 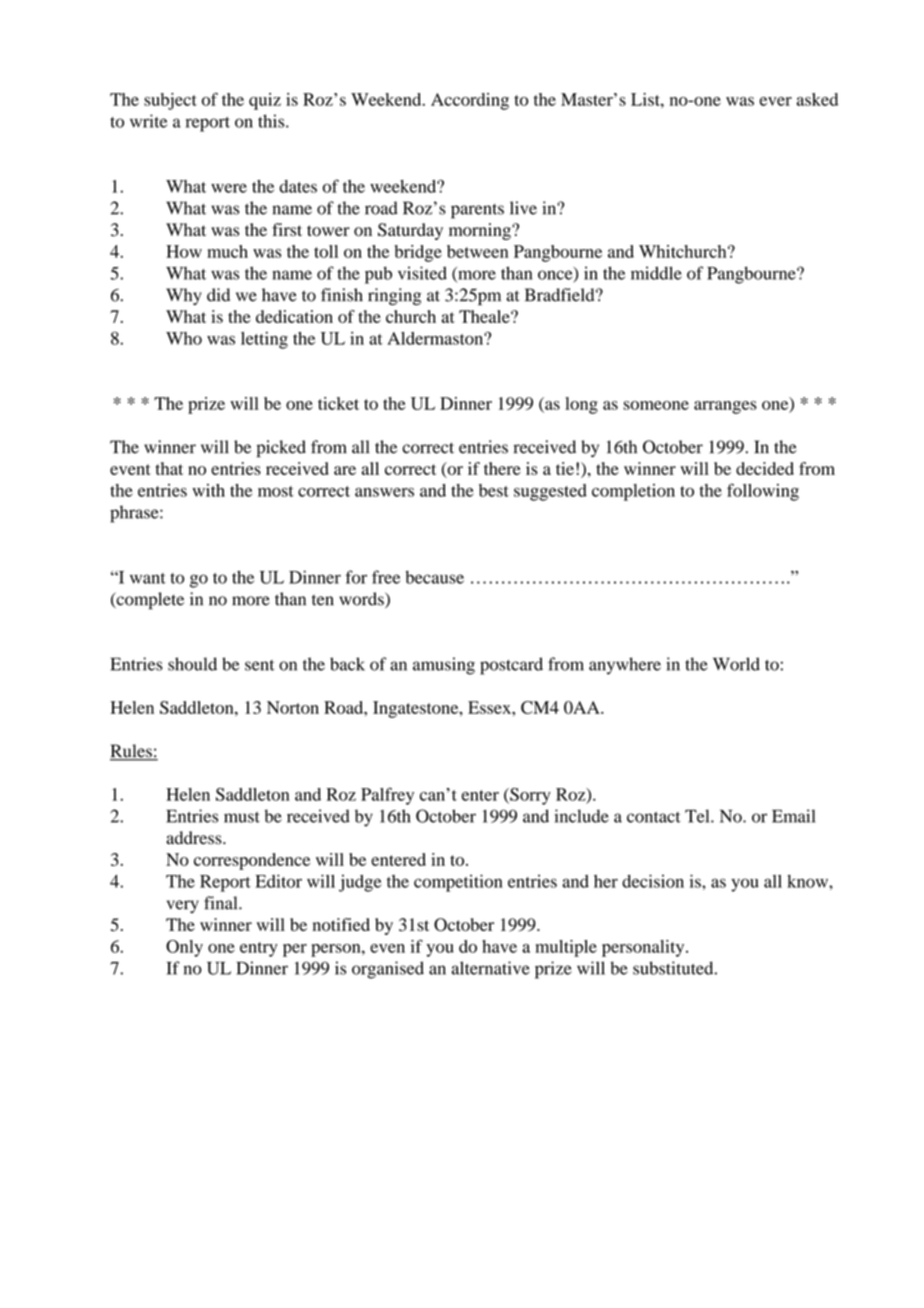 I want to click on alternative, so click(x=491, y=968).
